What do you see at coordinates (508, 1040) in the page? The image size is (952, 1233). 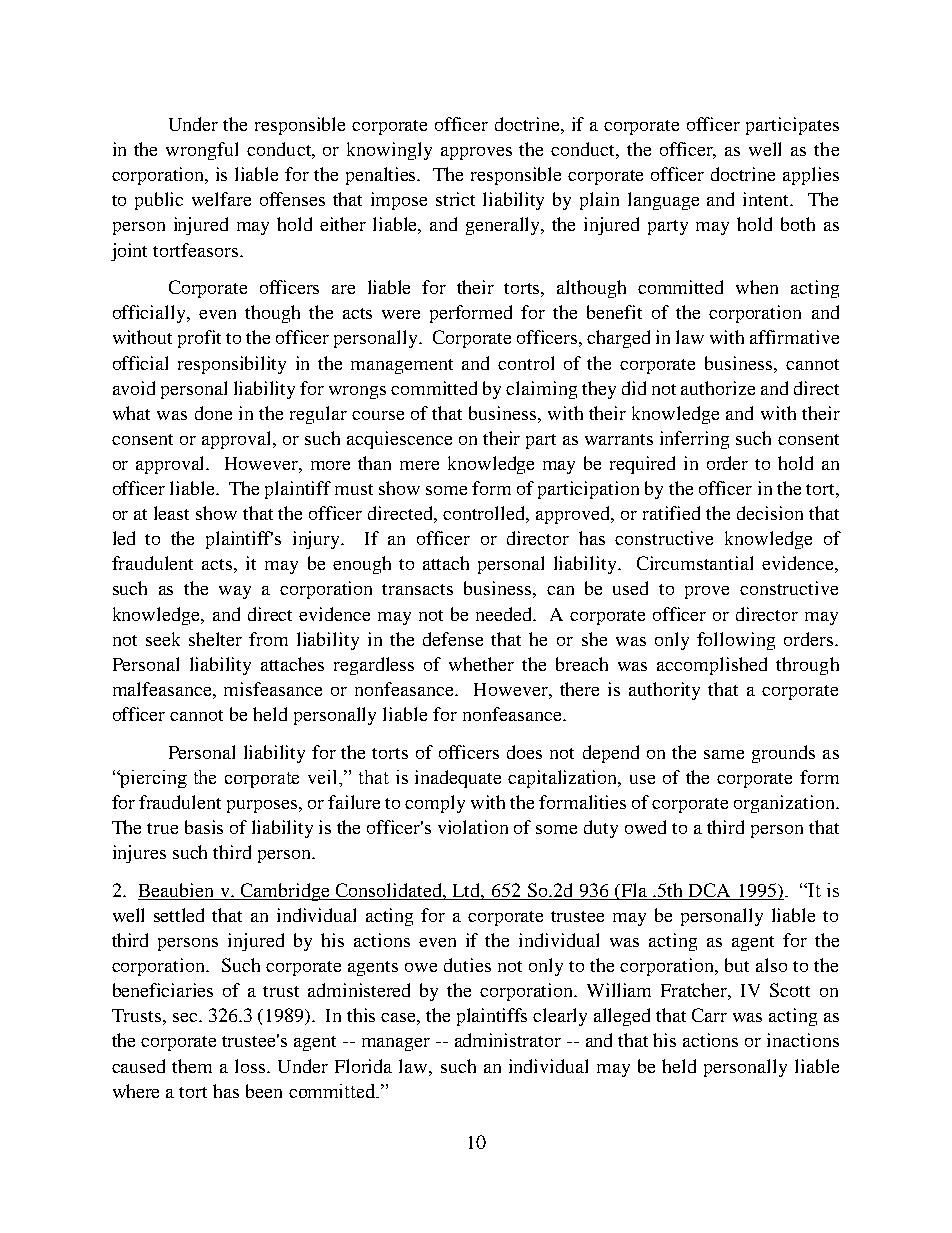 I see `administrator` at bounding box center [508, 1040].
